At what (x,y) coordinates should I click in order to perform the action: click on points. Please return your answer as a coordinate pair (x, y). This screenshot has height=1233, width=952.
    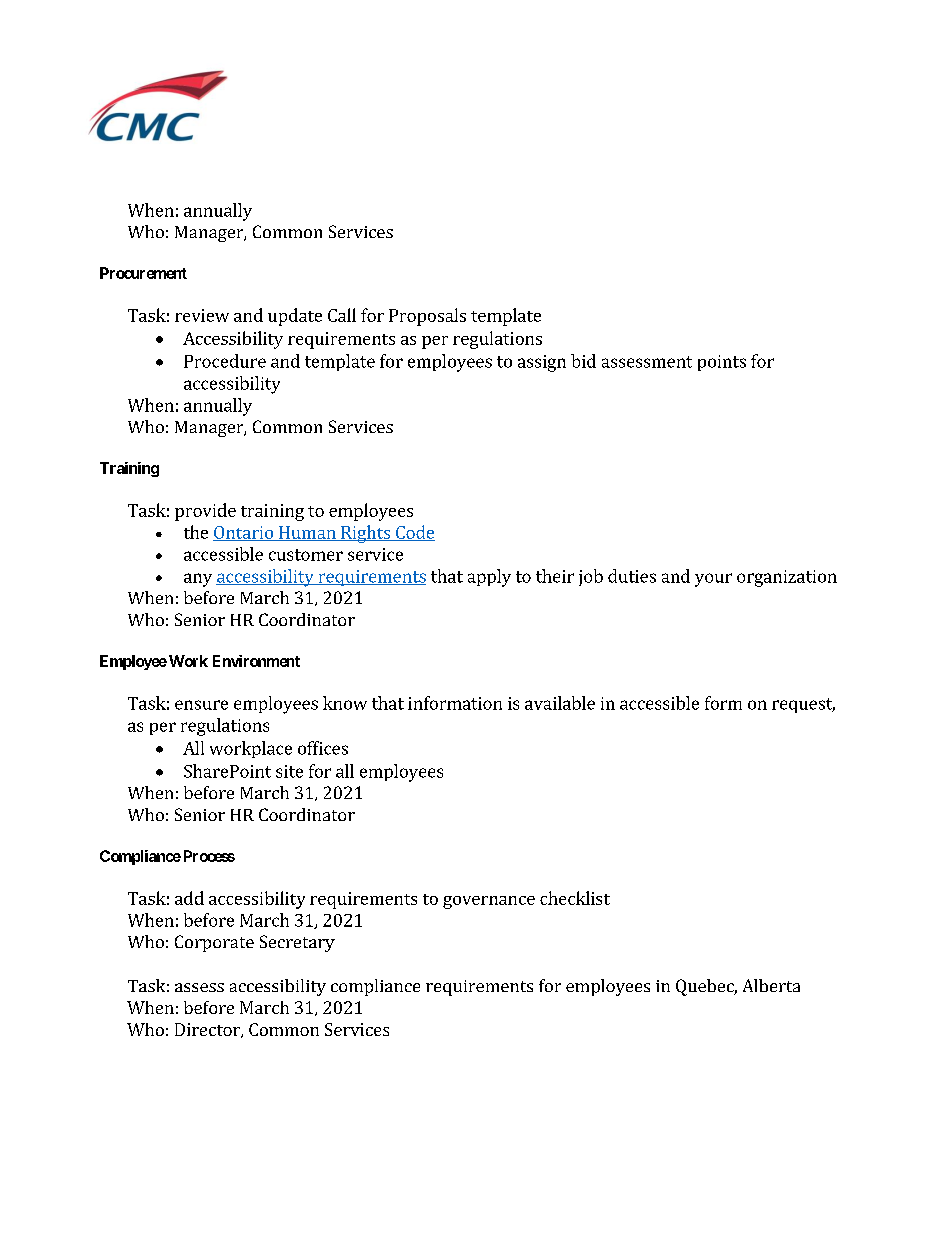
    Looking at the image, I should click on (722, 363).
